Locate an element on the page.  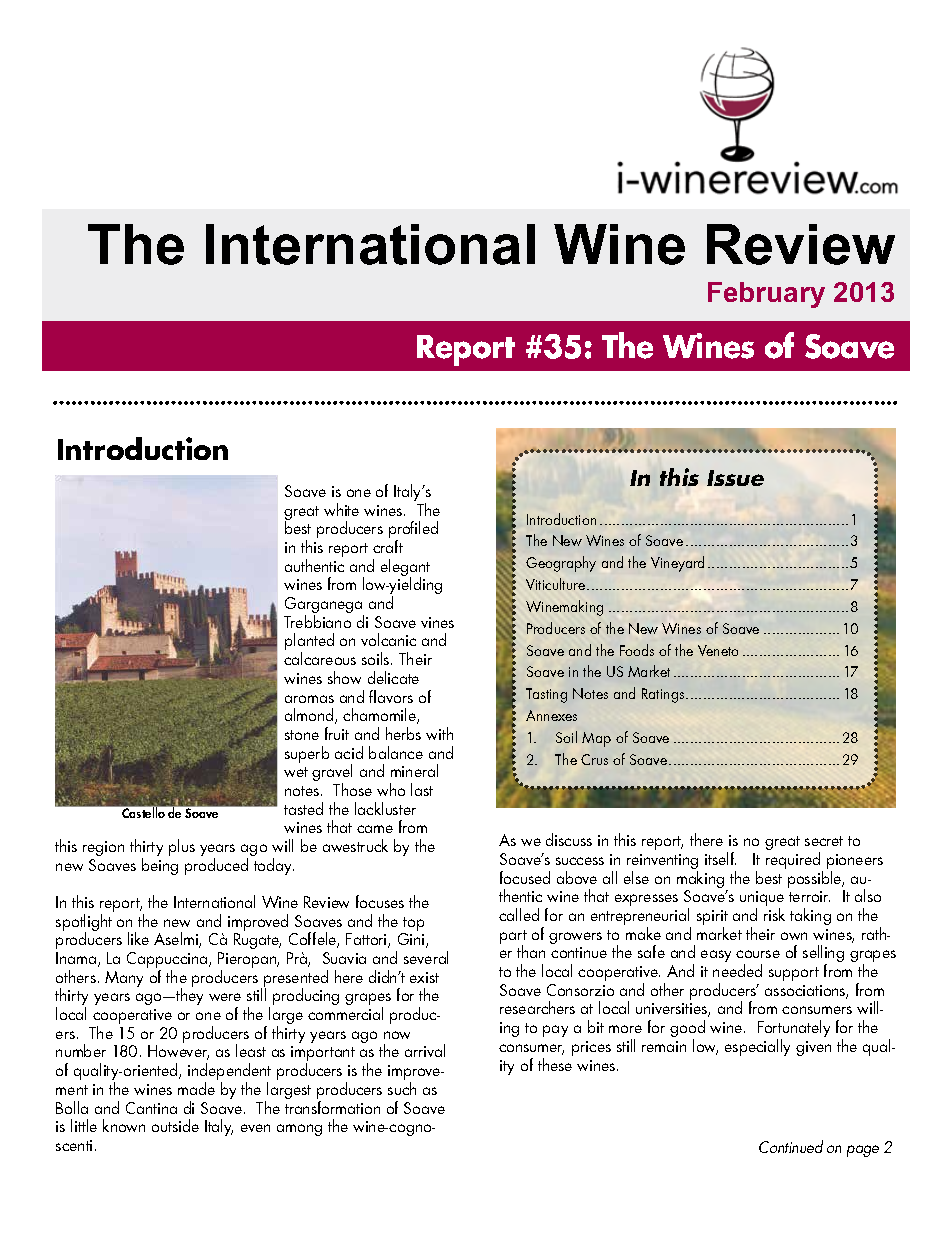
stone is located at coordinates (302, 735).
